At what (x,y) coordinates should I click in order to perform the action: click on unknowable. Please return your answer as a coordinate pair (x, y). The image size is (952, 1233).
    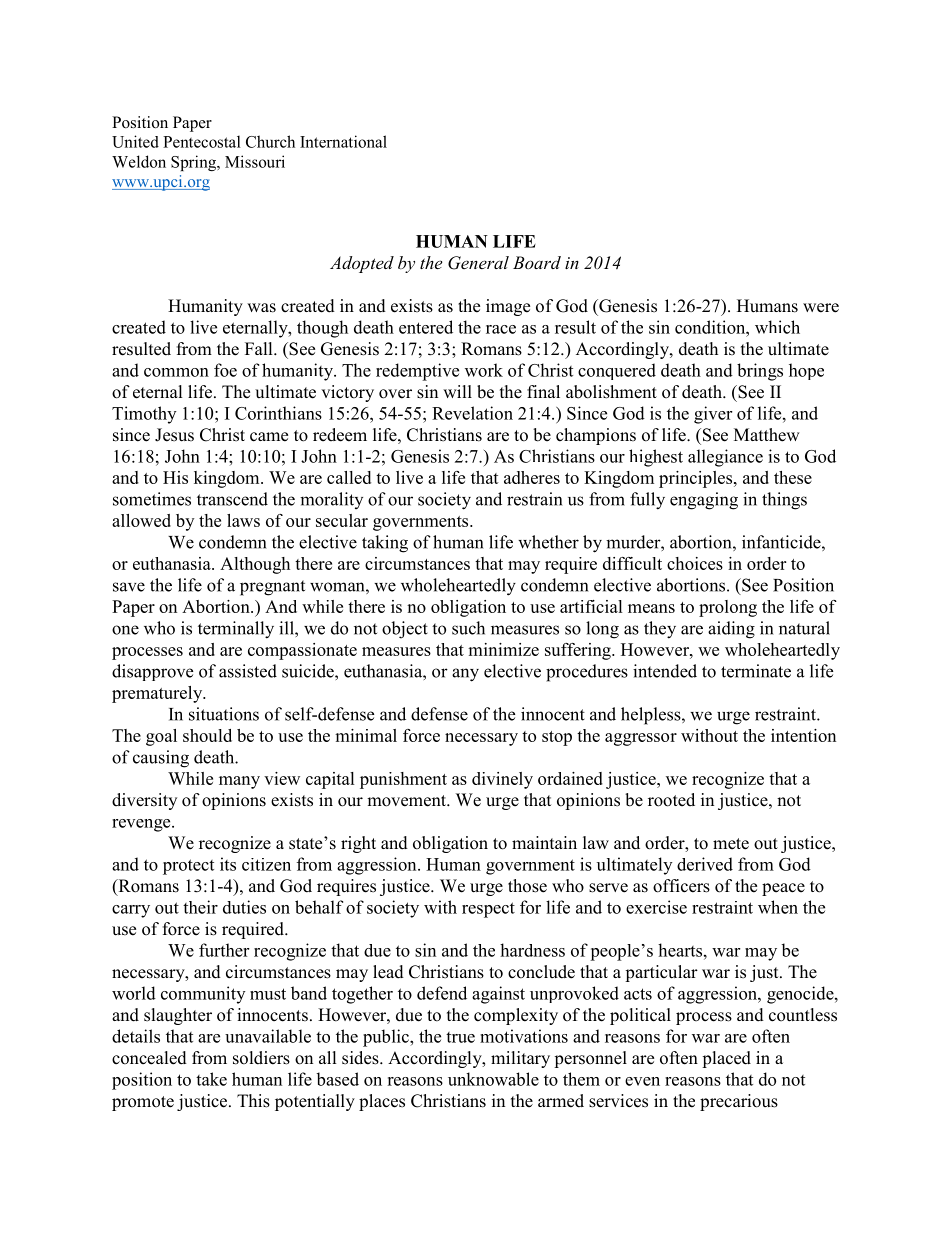
    Looking at the image, I should click on (493, 1079).
